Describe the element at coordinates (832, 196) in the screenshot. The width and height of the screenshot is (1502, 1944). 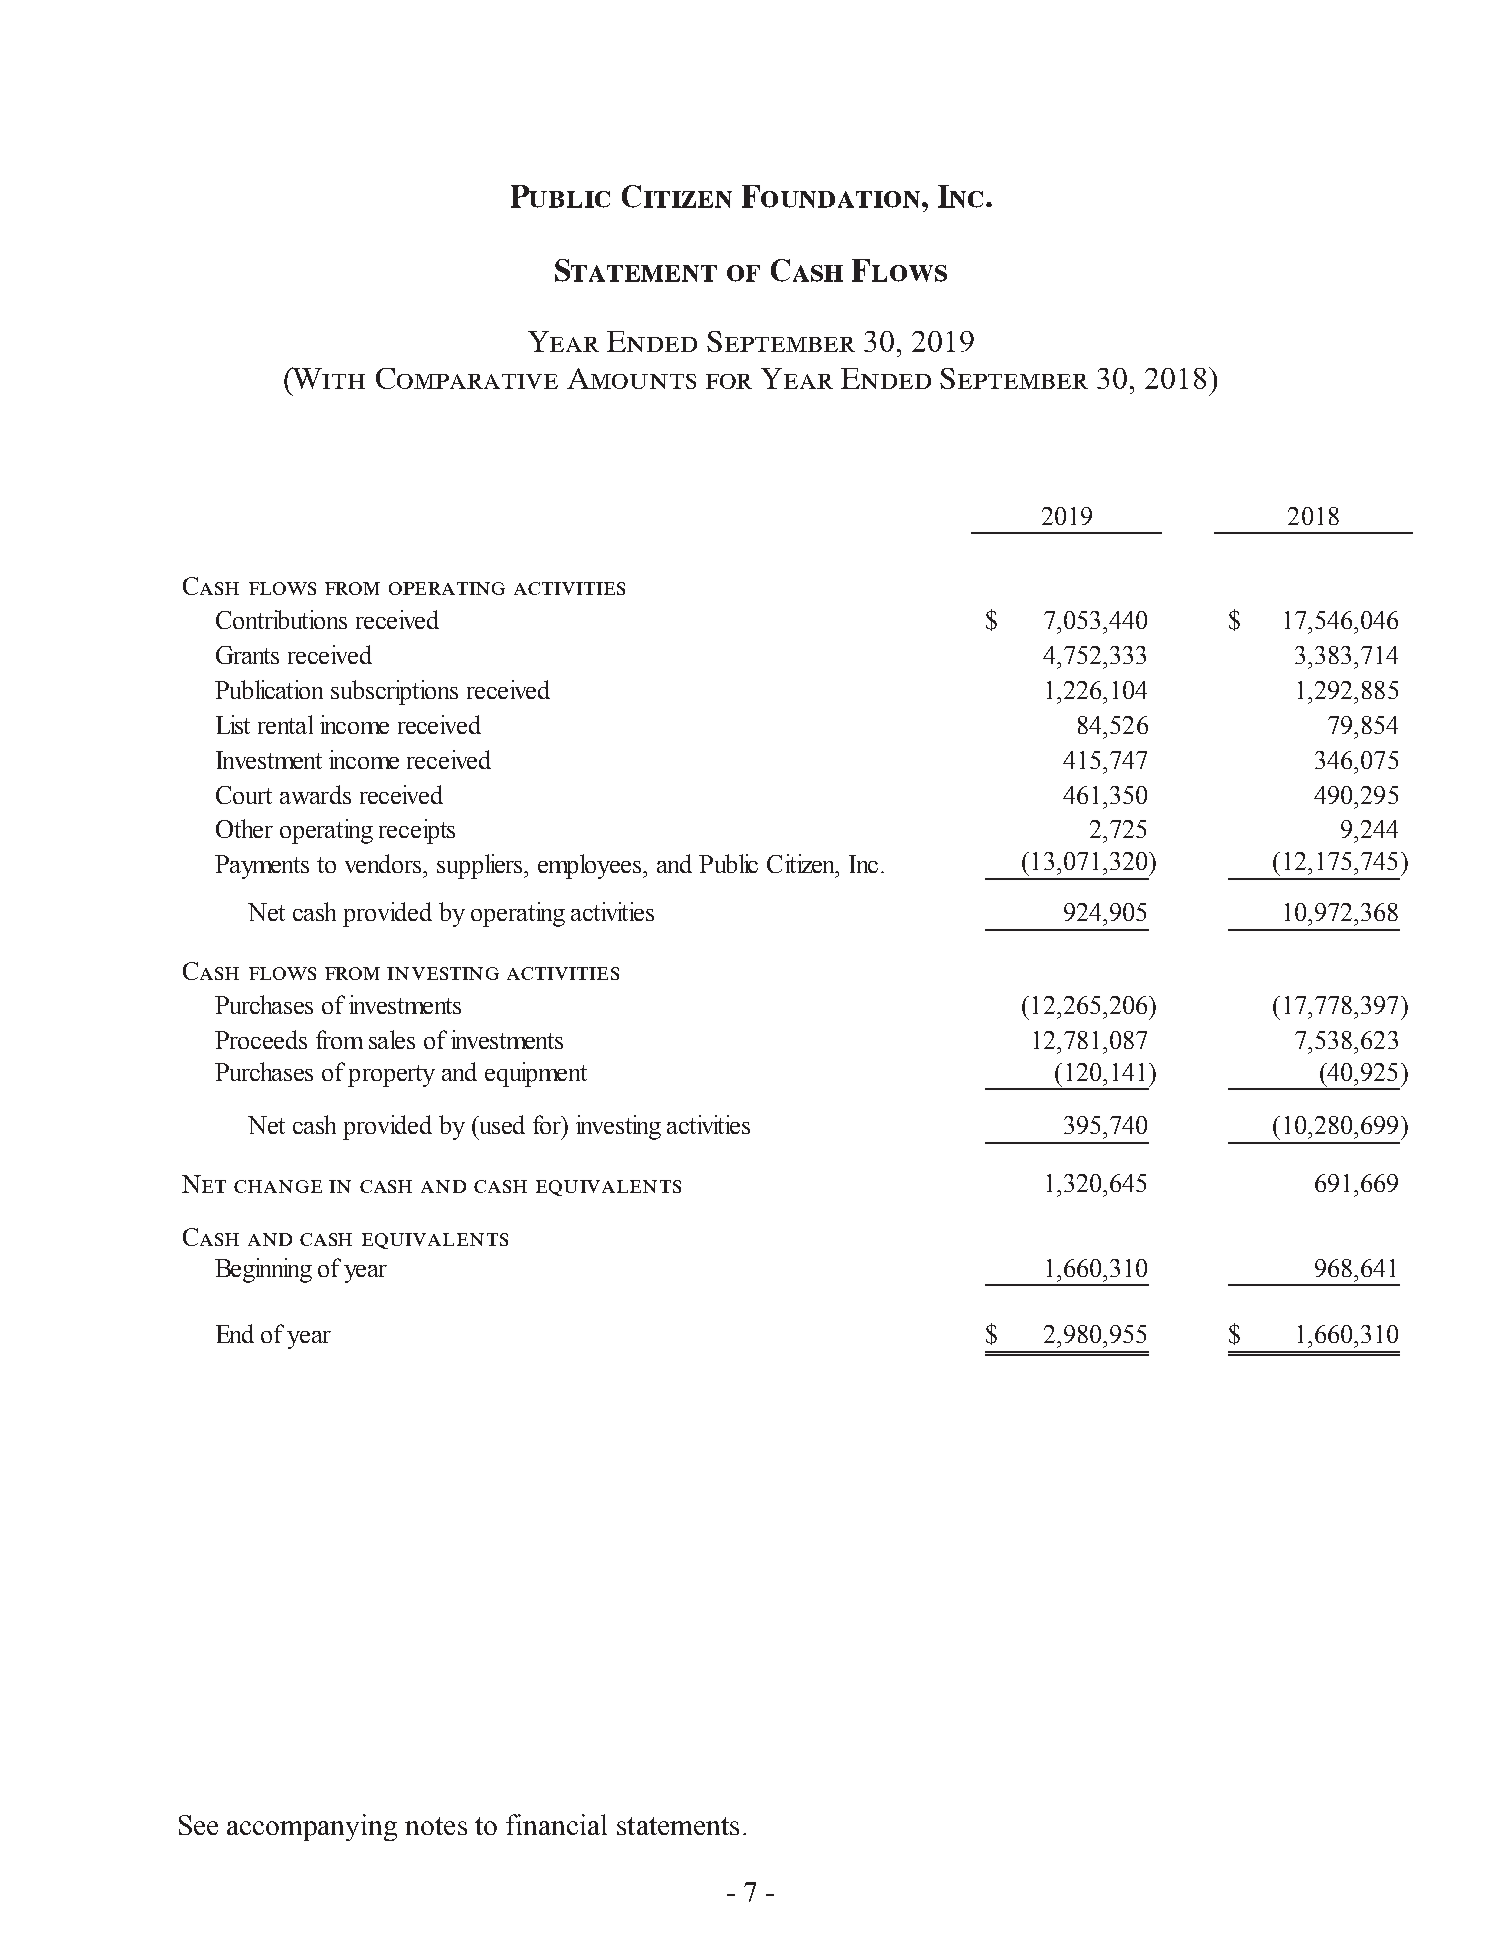
I see `Foundation` at that location.
